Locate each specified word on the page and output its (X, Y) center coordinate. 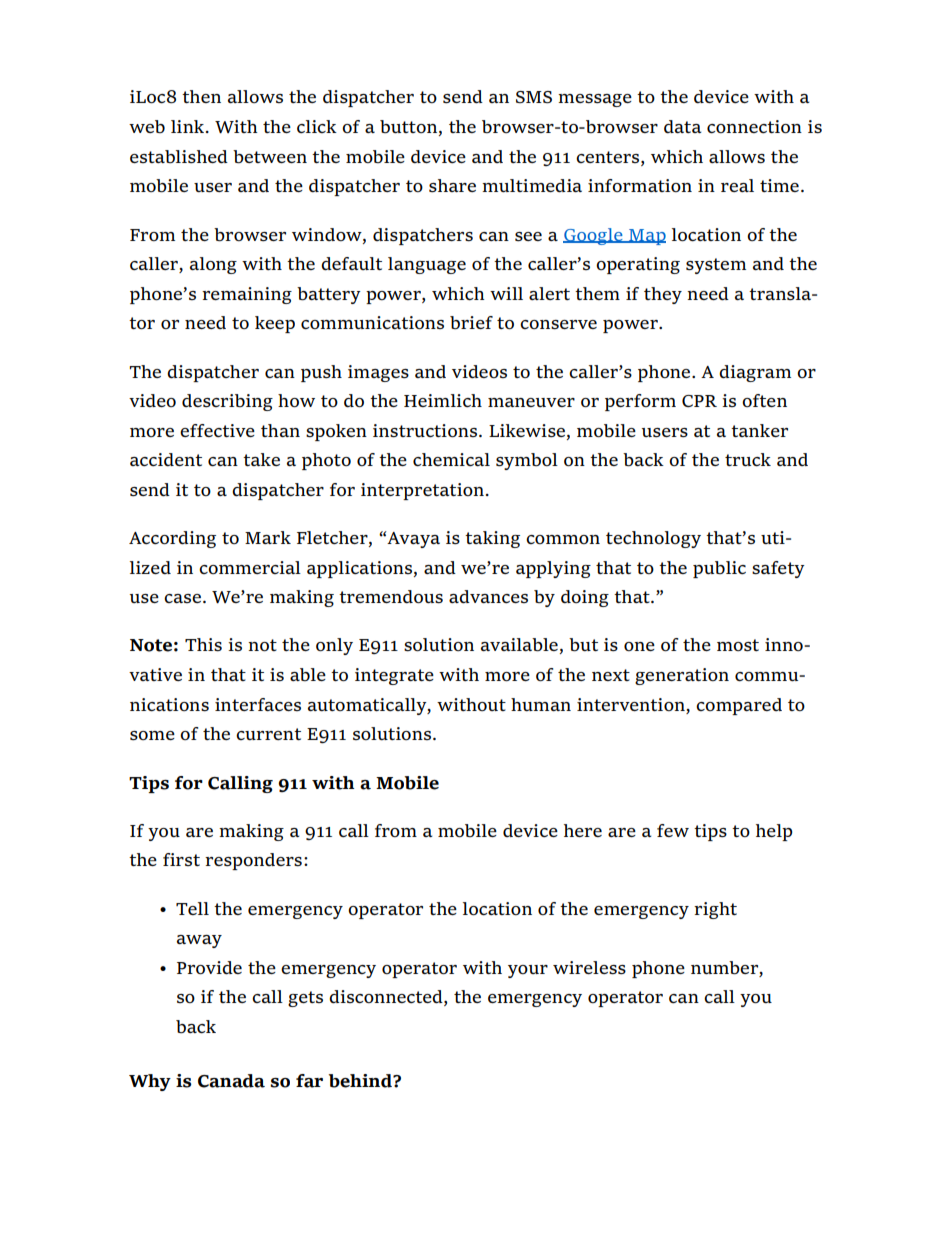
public (719, 569)
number (725, 968)
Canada (231, 1081)
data (683, 126)
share (452, 185)
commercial (250, 567)
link (189, 126)
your (528, 971)
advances (488, 596)
